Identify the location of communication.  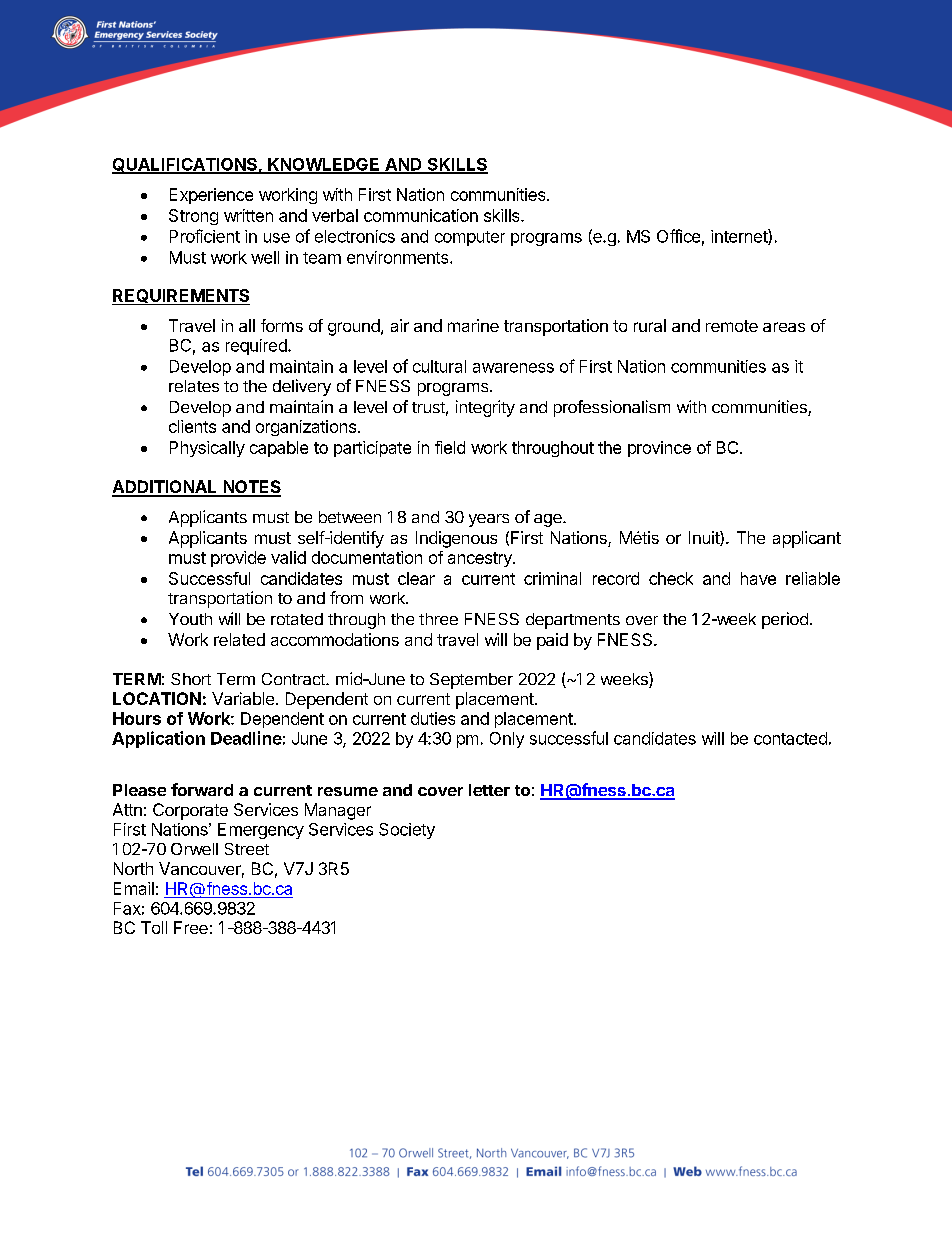
(421, 215).
